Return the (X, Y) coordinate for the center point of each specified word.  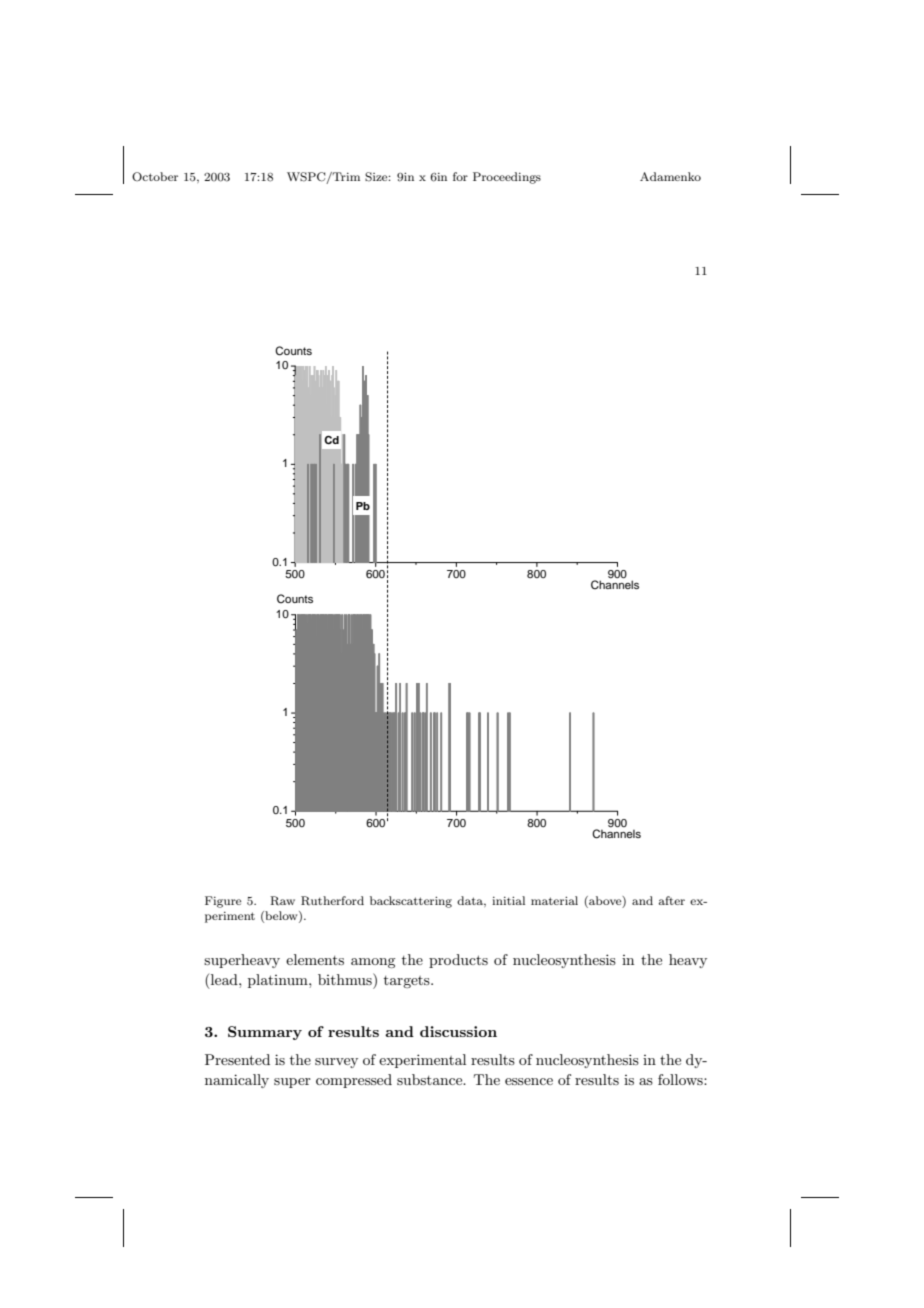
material (554, 900)
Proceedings (507, 178)
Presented (237, 1059)
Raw (282, 901)
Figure (223, 902)
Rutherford (332, 901)
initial (508, 900)
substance (431, 1079)
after (672, 900)
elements (315, 959)
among (373, 963)
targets (408, 982)
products (458, 961)
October (155, 177)
